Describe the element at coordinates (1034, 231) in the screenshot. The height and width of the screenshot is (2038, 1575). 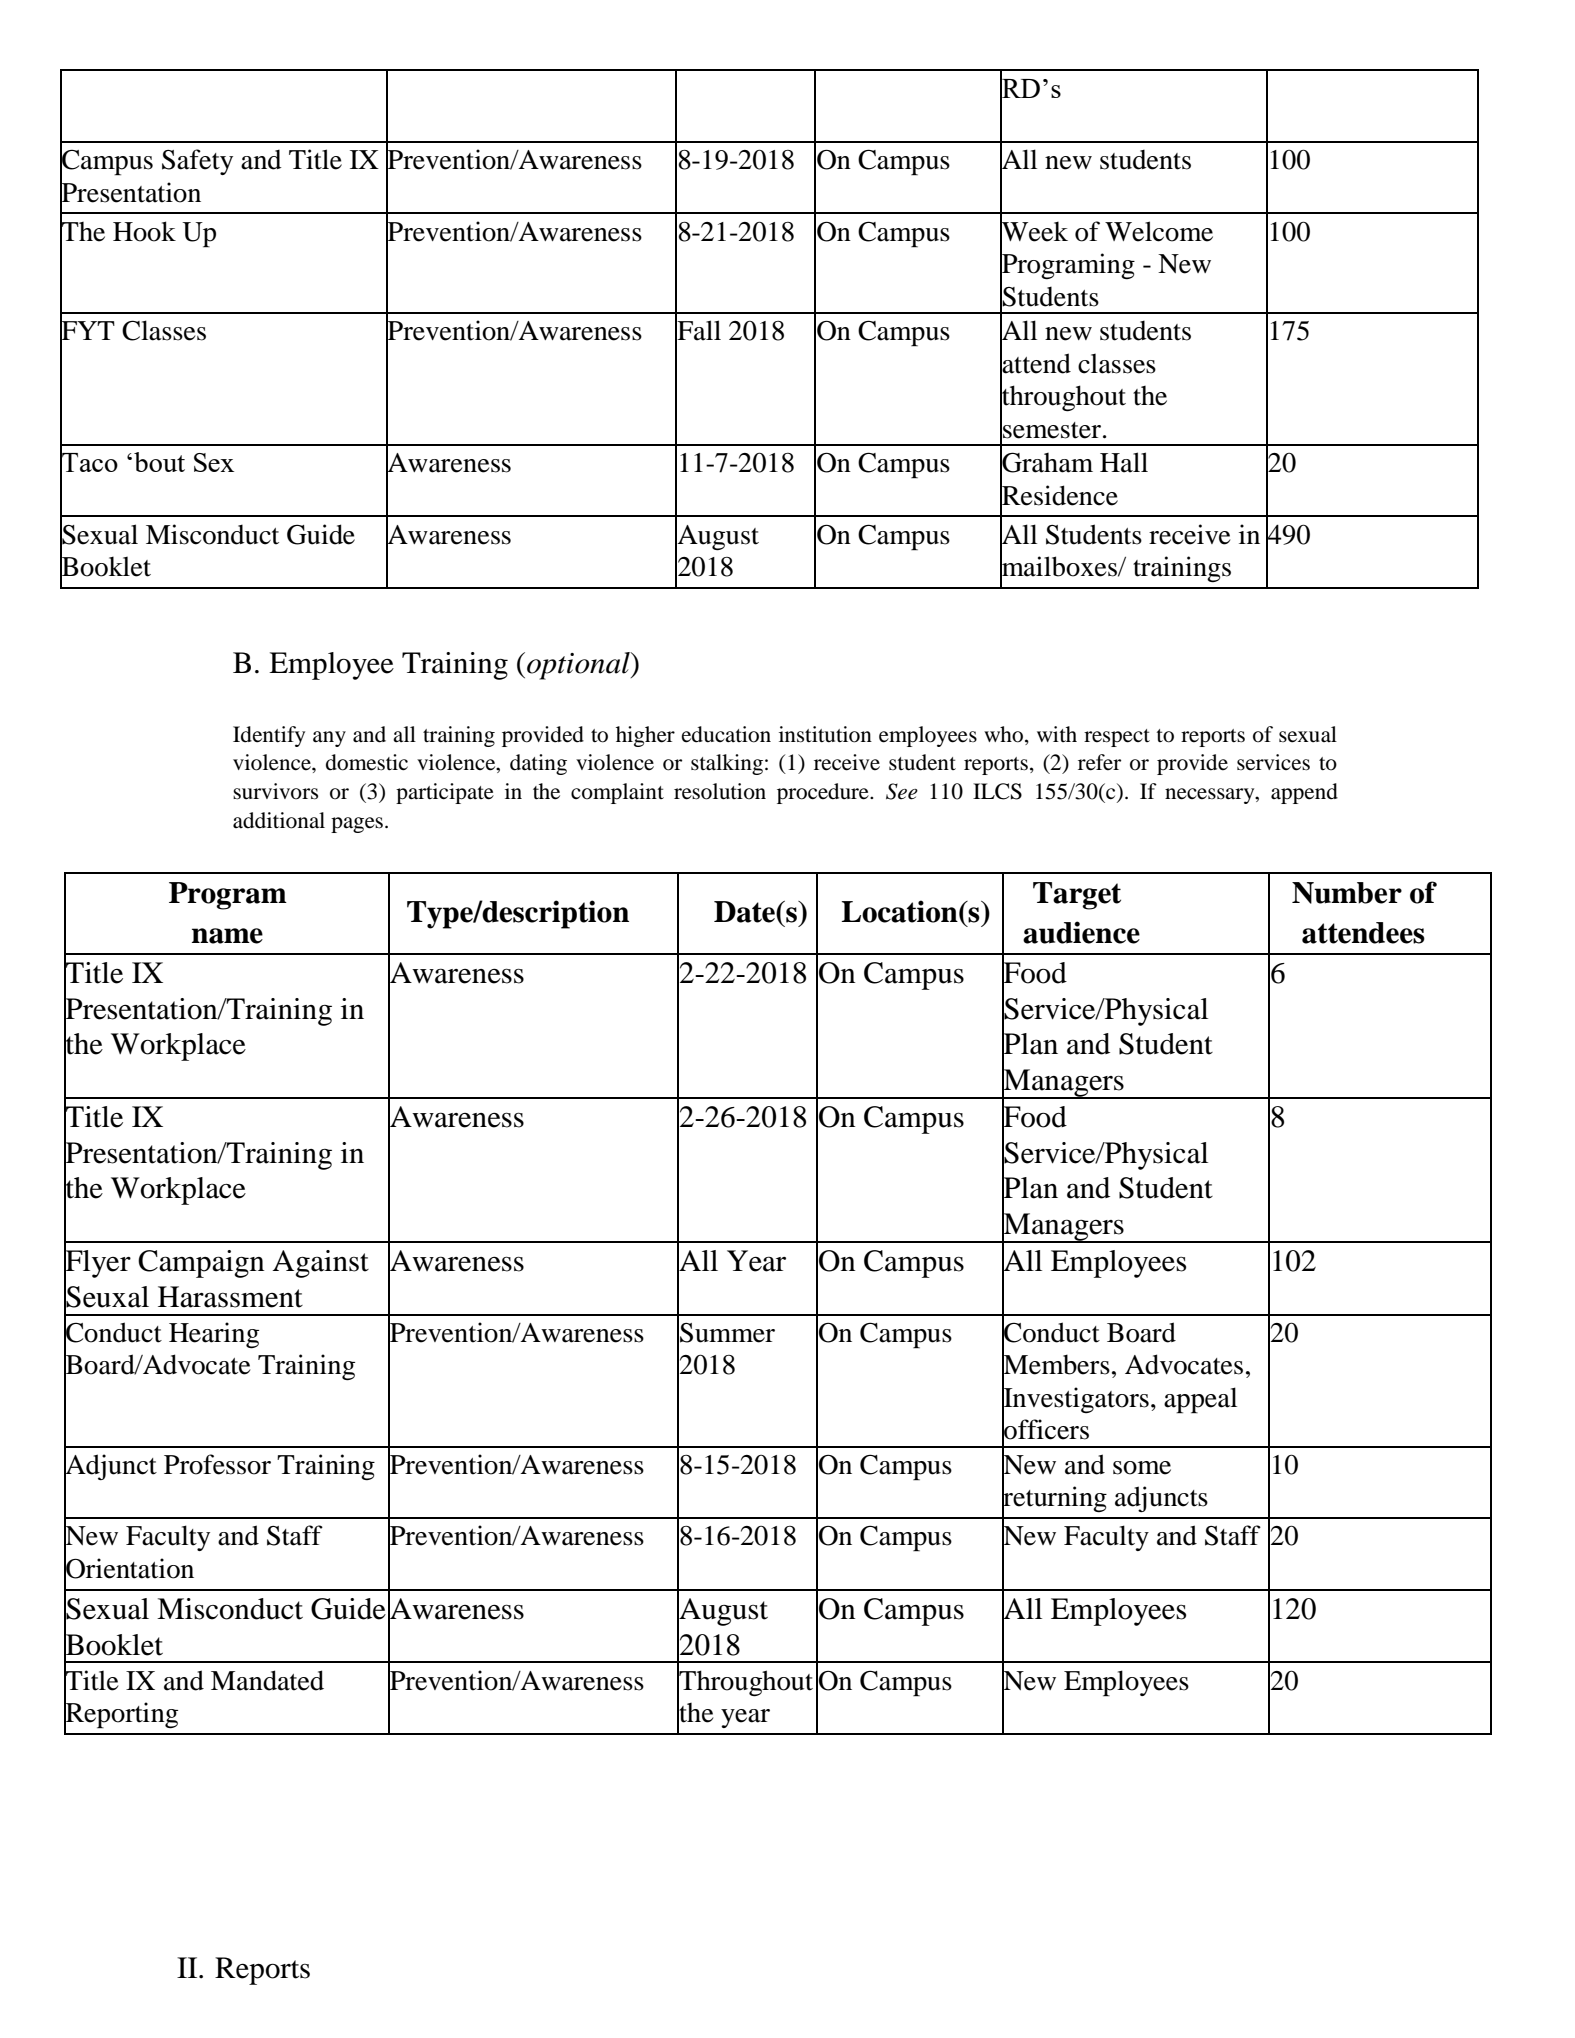
I see `Week` at that location.
